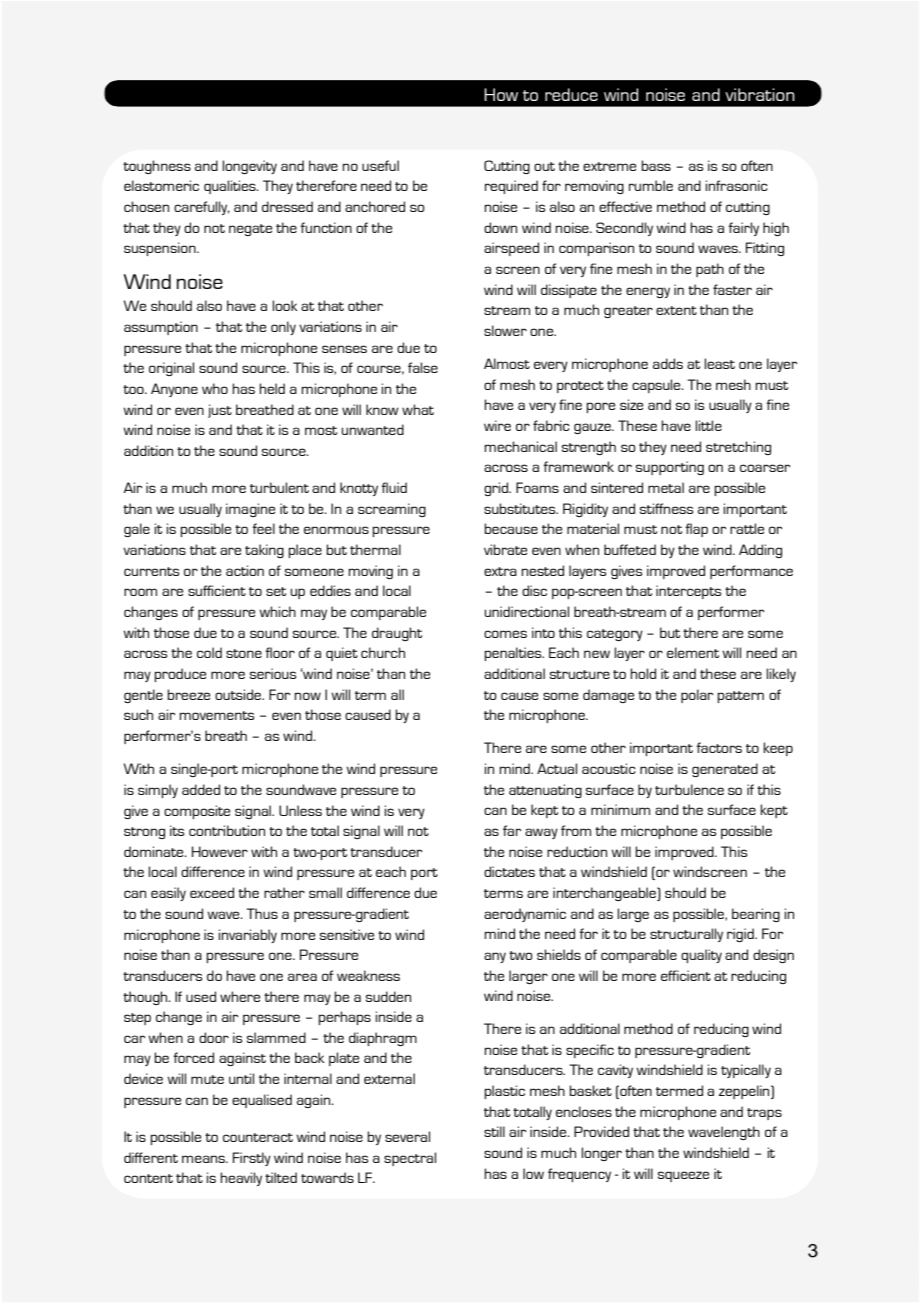 The height and width of the page is (1308, 924). Describe the element at coordinates (252, 1159) in the page. I see `Firstly` at that location.
